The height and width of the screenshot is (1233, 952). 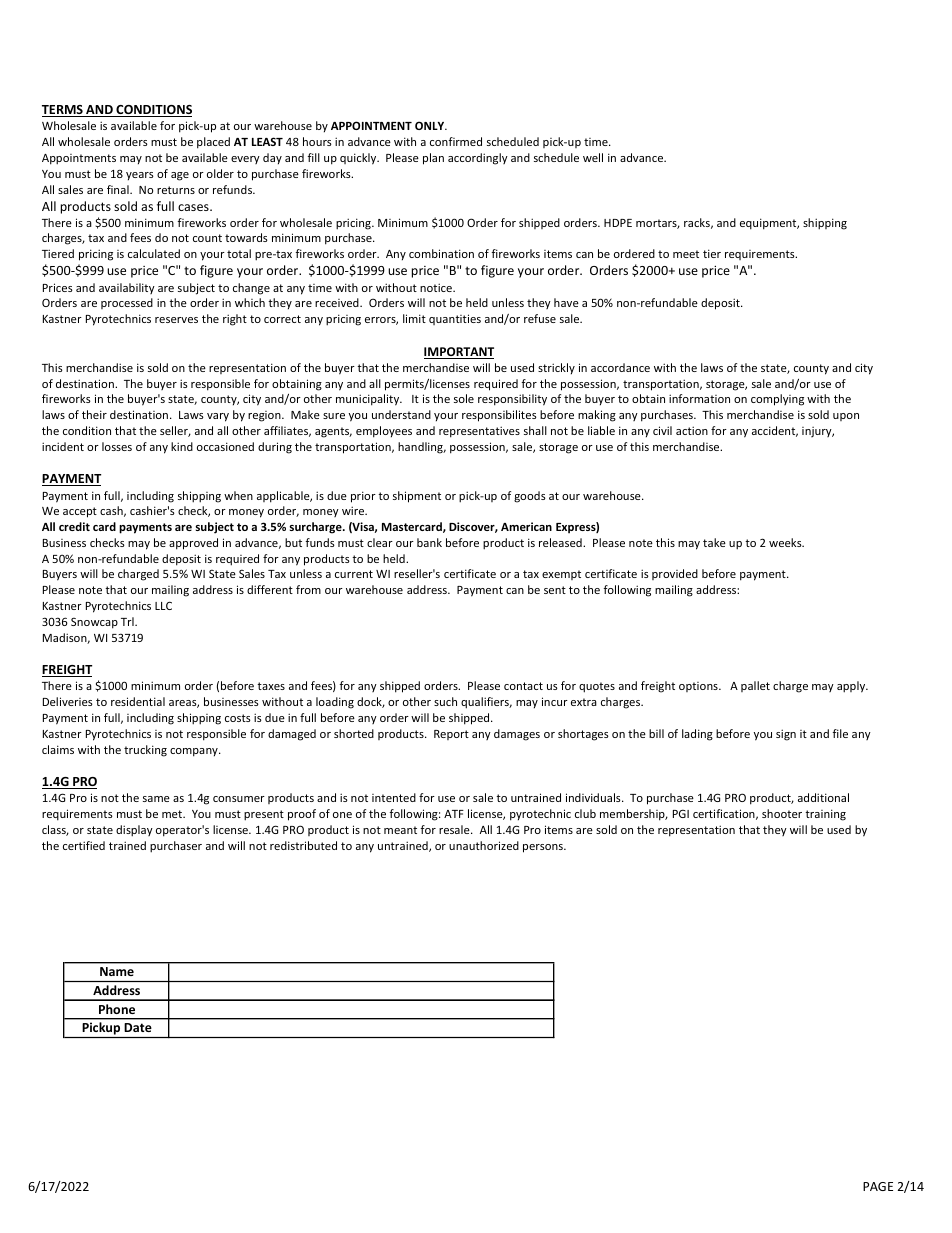 What do you see at coordinates (117, 971) in the screenshot?
I see `Name` at bounding box center [117, 971].
